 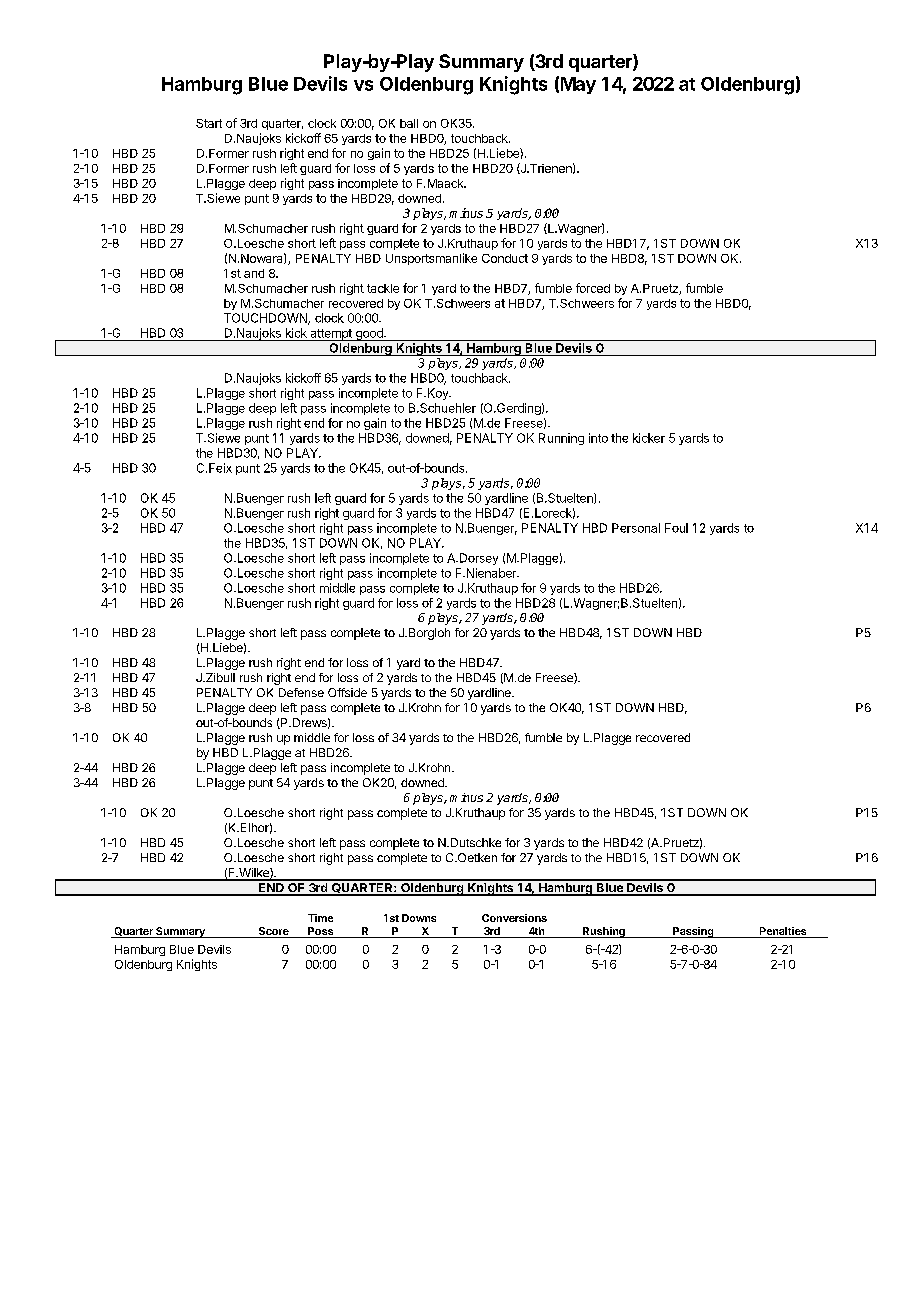 What do you see at coordinates (409, 123) in the page?
I see `ball` at bounding box center [409, 123].
